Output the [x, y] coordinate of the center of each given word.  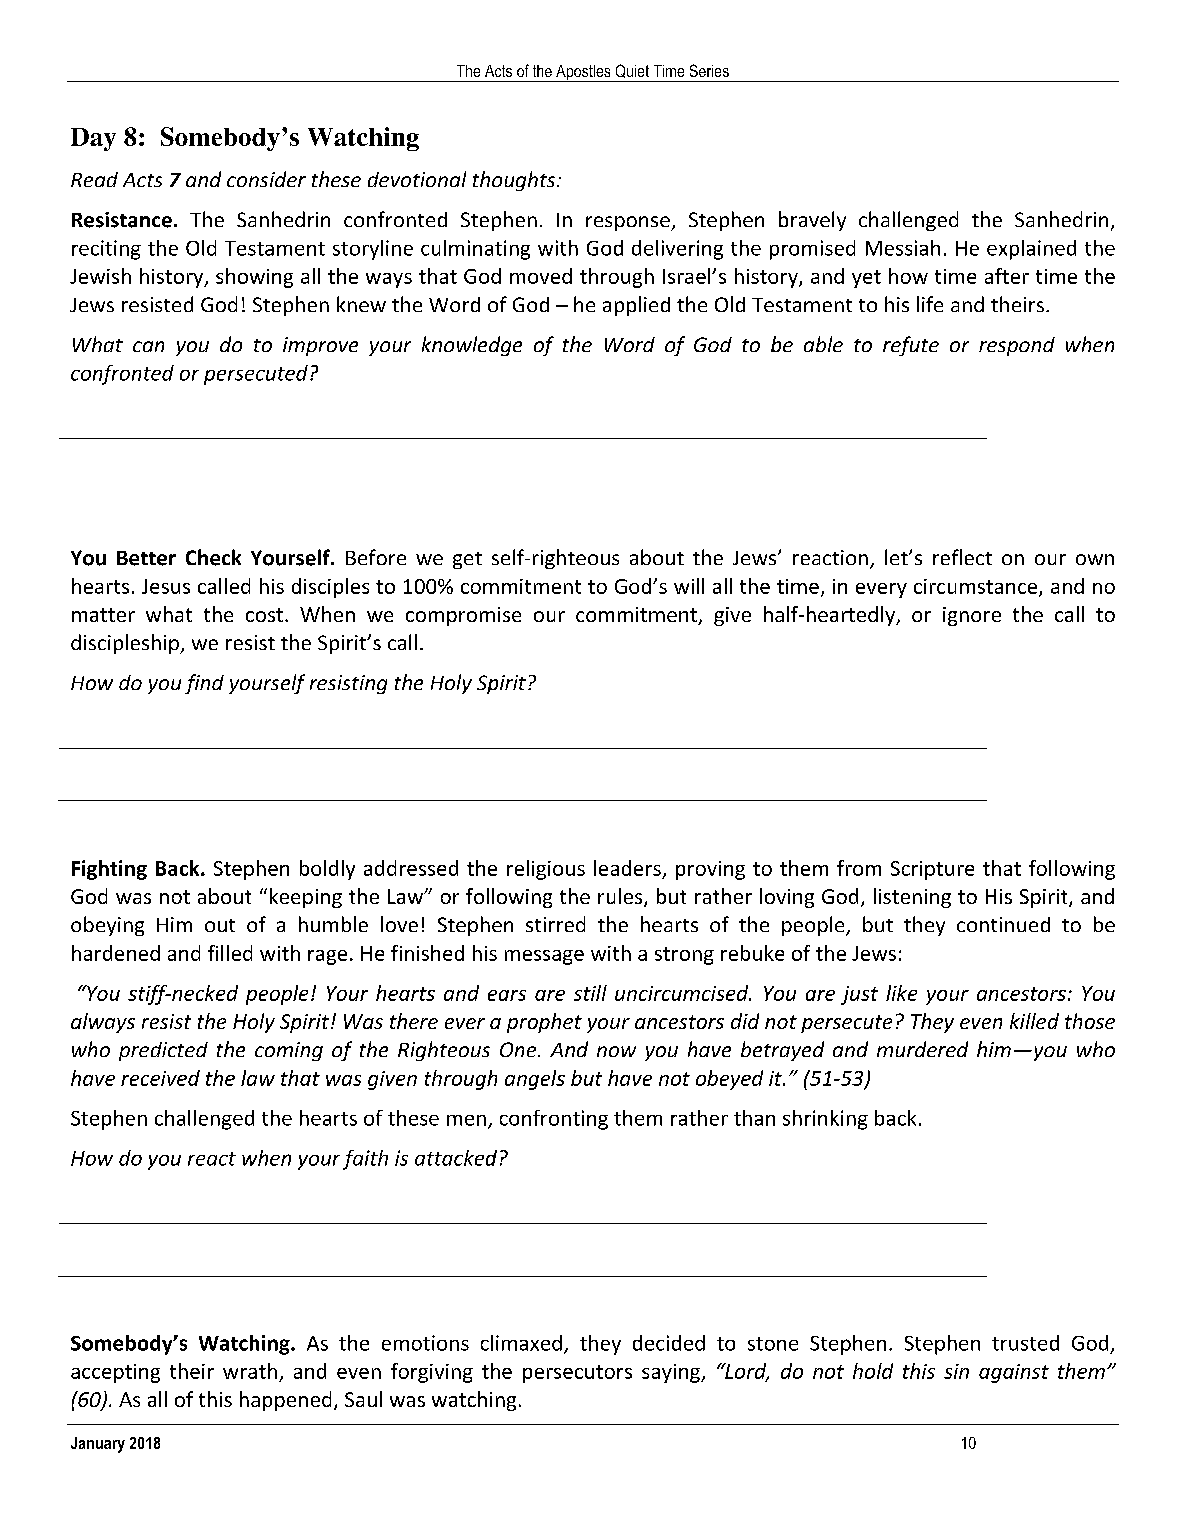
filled [230, 953]
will [689, 586]
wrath [250, 1371]
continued [1003, 924]
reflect [962, 557]
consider [266, 179]
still [590, 993]
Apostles [583, 73]
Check [213, 557]
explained [1031, 250]
